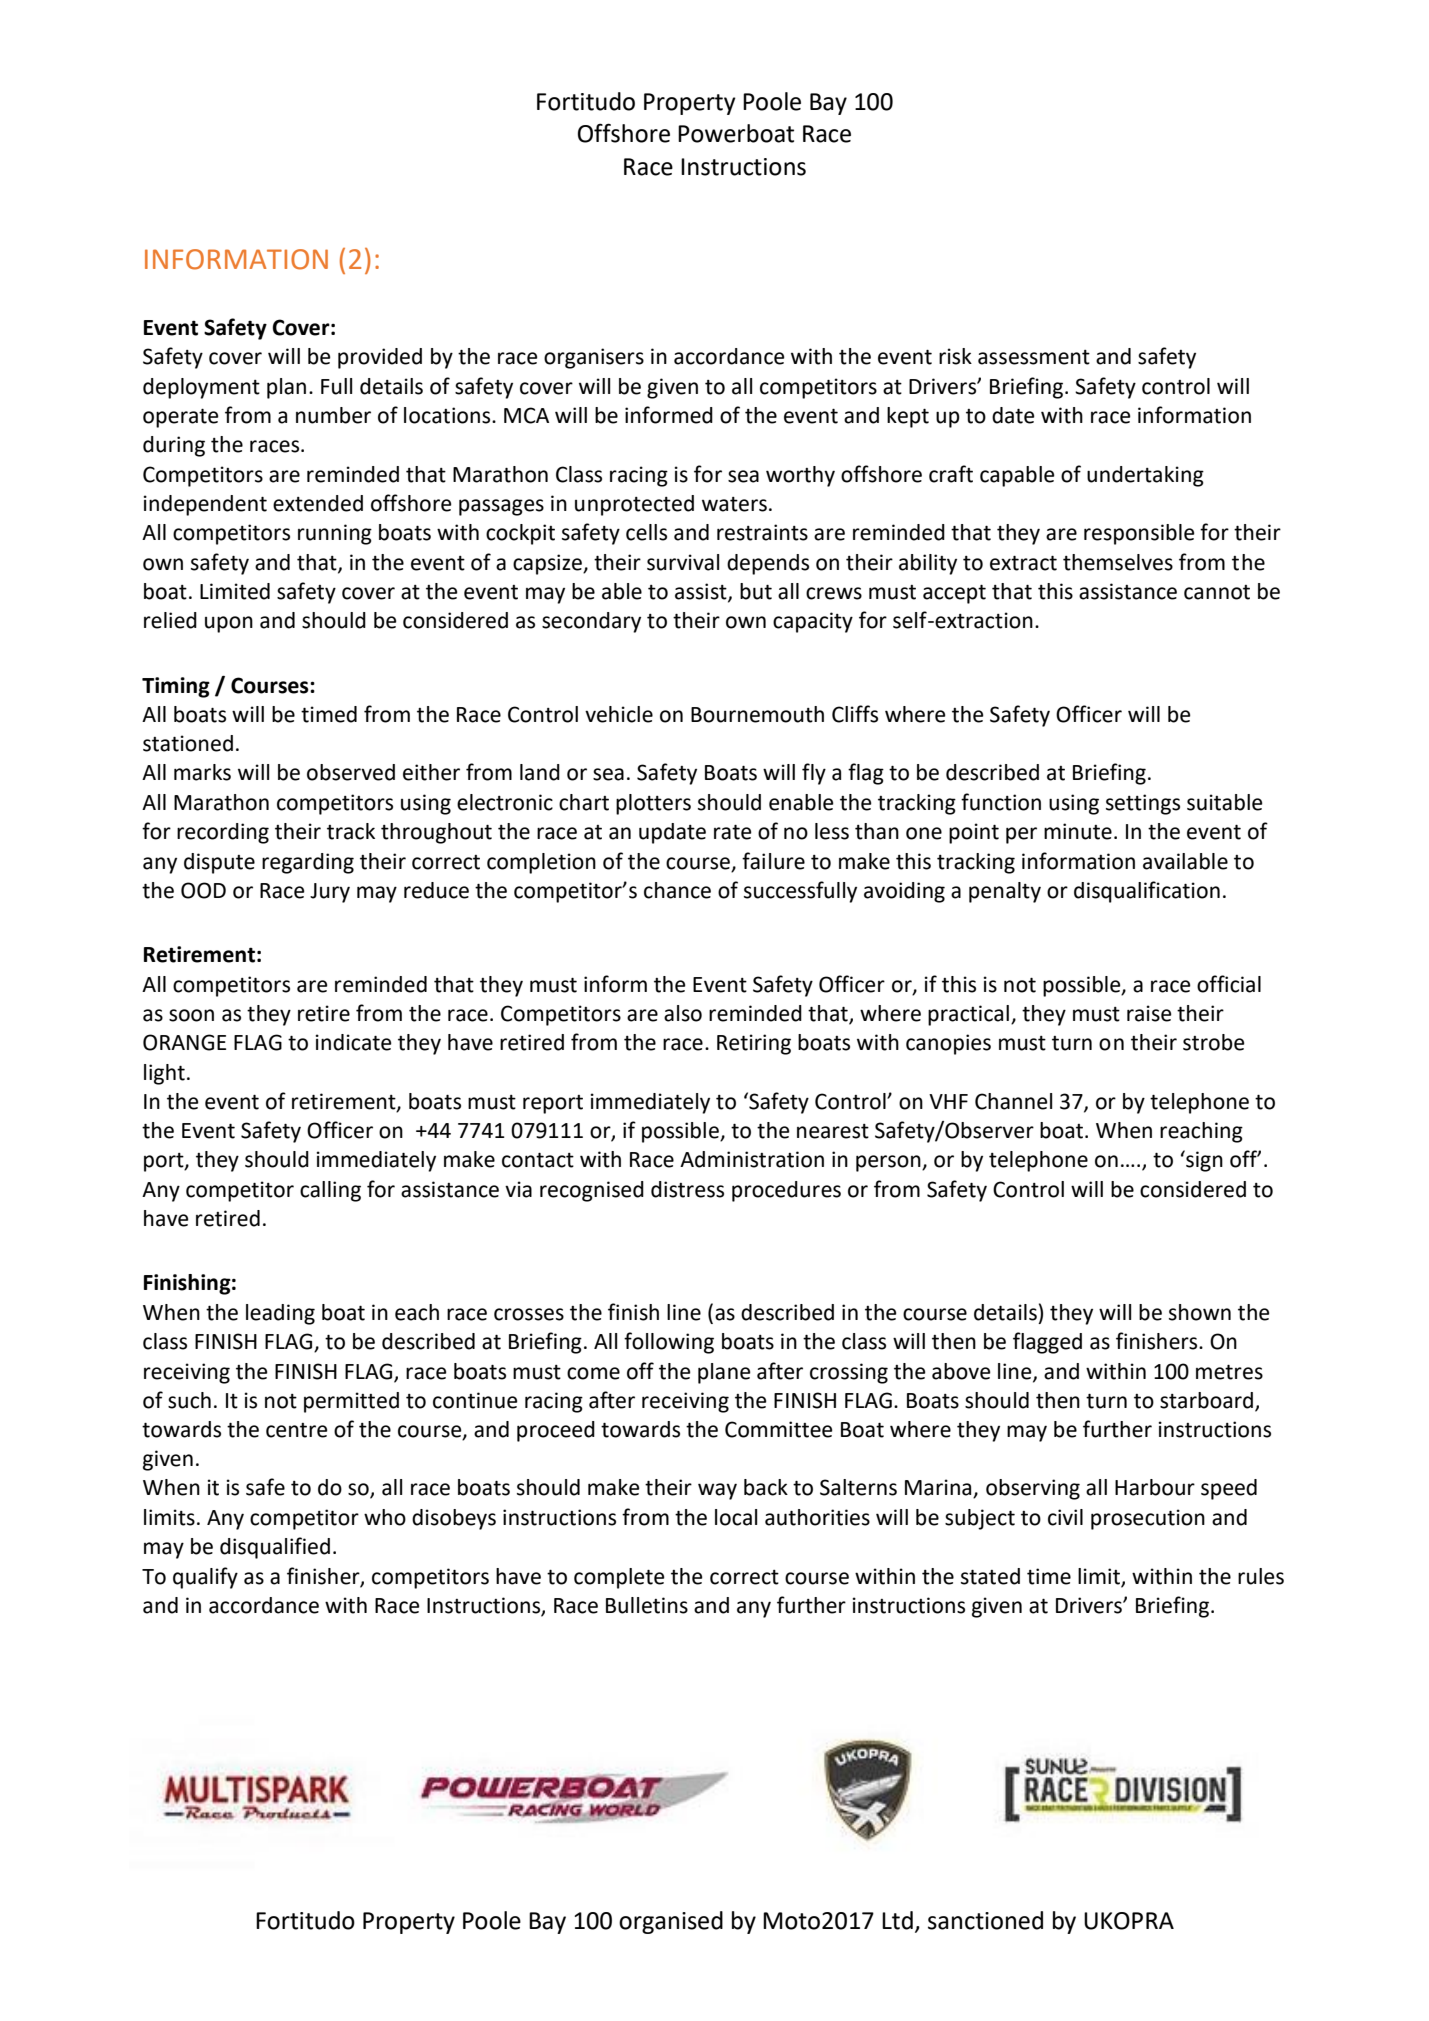 The image size is (1429, 2021). I want to click on settings, so click(1143, 804).
